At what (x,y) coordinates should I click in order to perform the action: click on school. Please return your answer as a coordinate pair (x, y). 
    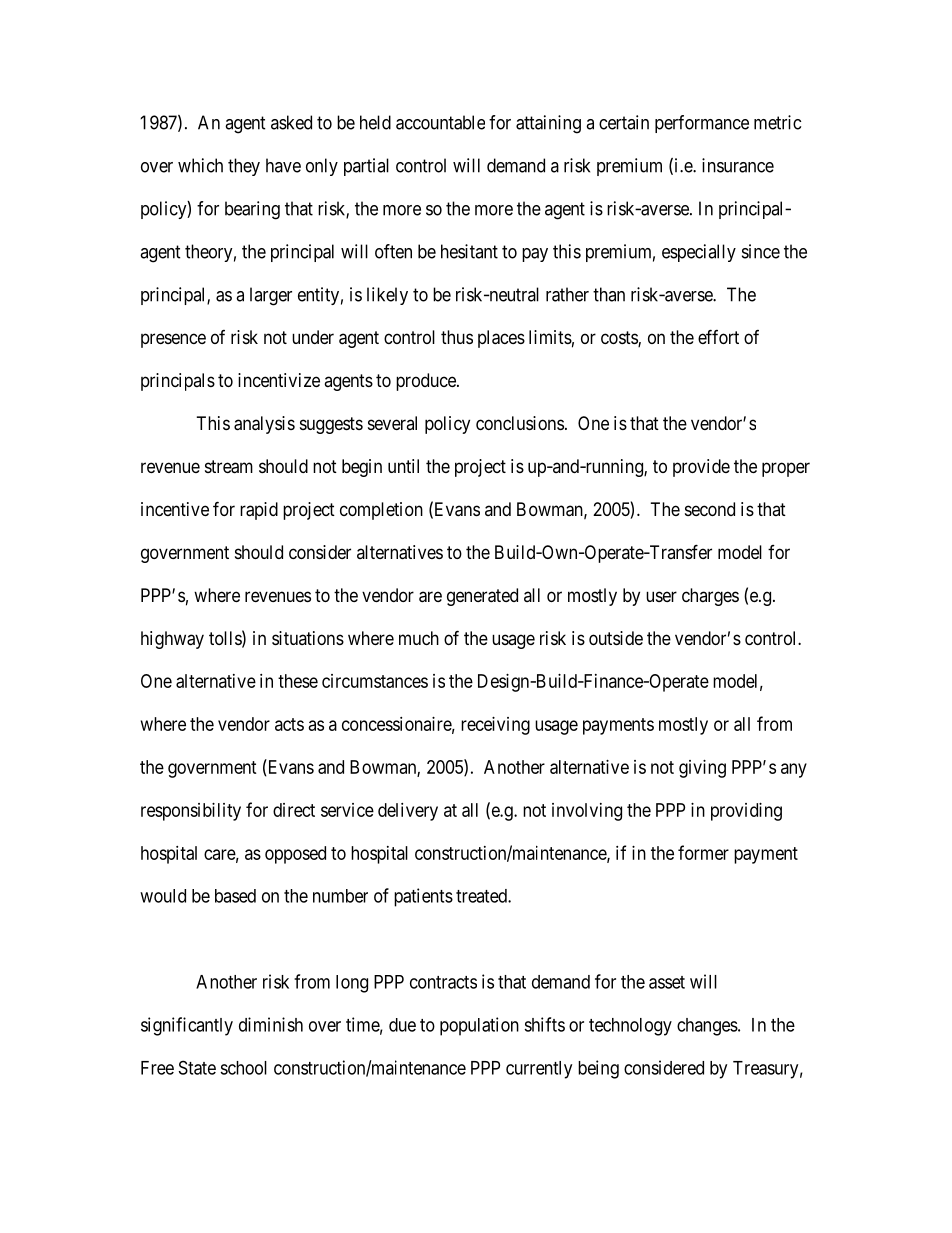
    Looking at the image, I should click on (243, 1068).
